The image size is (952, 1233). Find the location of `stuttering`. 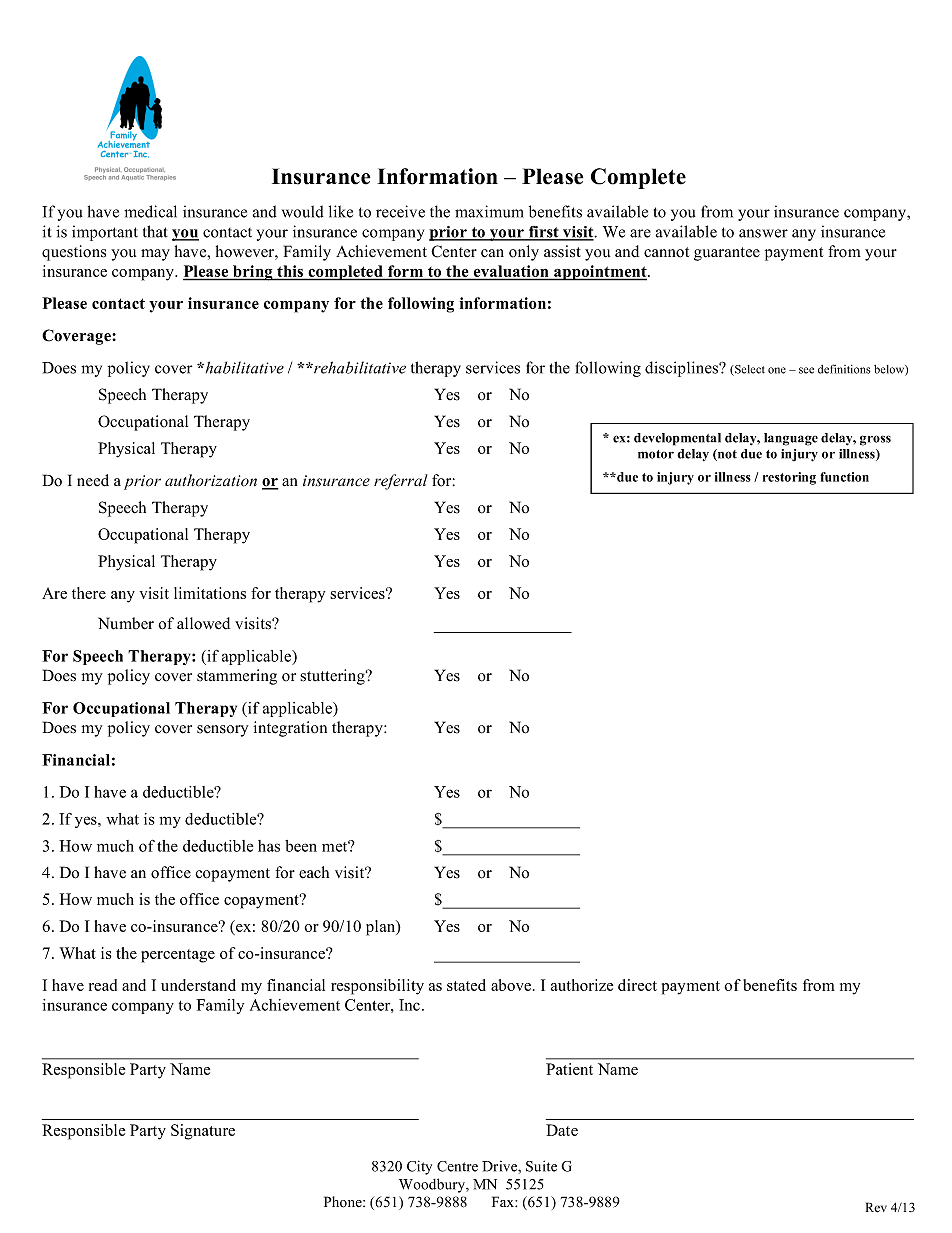

stuttering is located at coordinates (333, 677).
